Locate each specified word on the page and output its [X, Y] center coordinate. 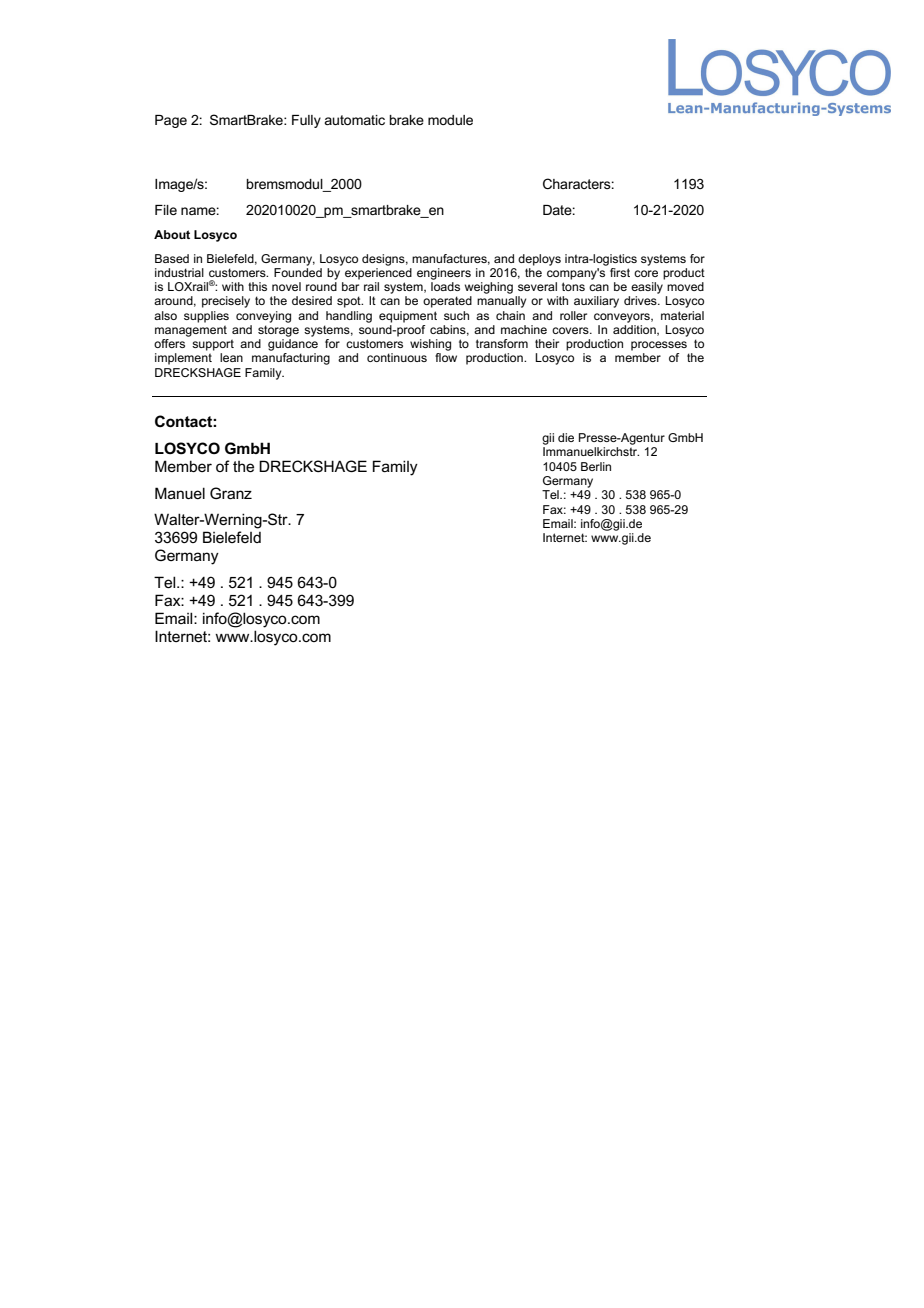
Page [171, 121]
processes [659, 346]
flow [446, 357]
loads [445, 286]
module [450, 120]
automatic [354, 120]
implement [183, 359]
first [620, 272]
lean [231, 357]
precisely [226, 302]
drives [641, 300]
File [166, 210]
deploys [539, 260]
